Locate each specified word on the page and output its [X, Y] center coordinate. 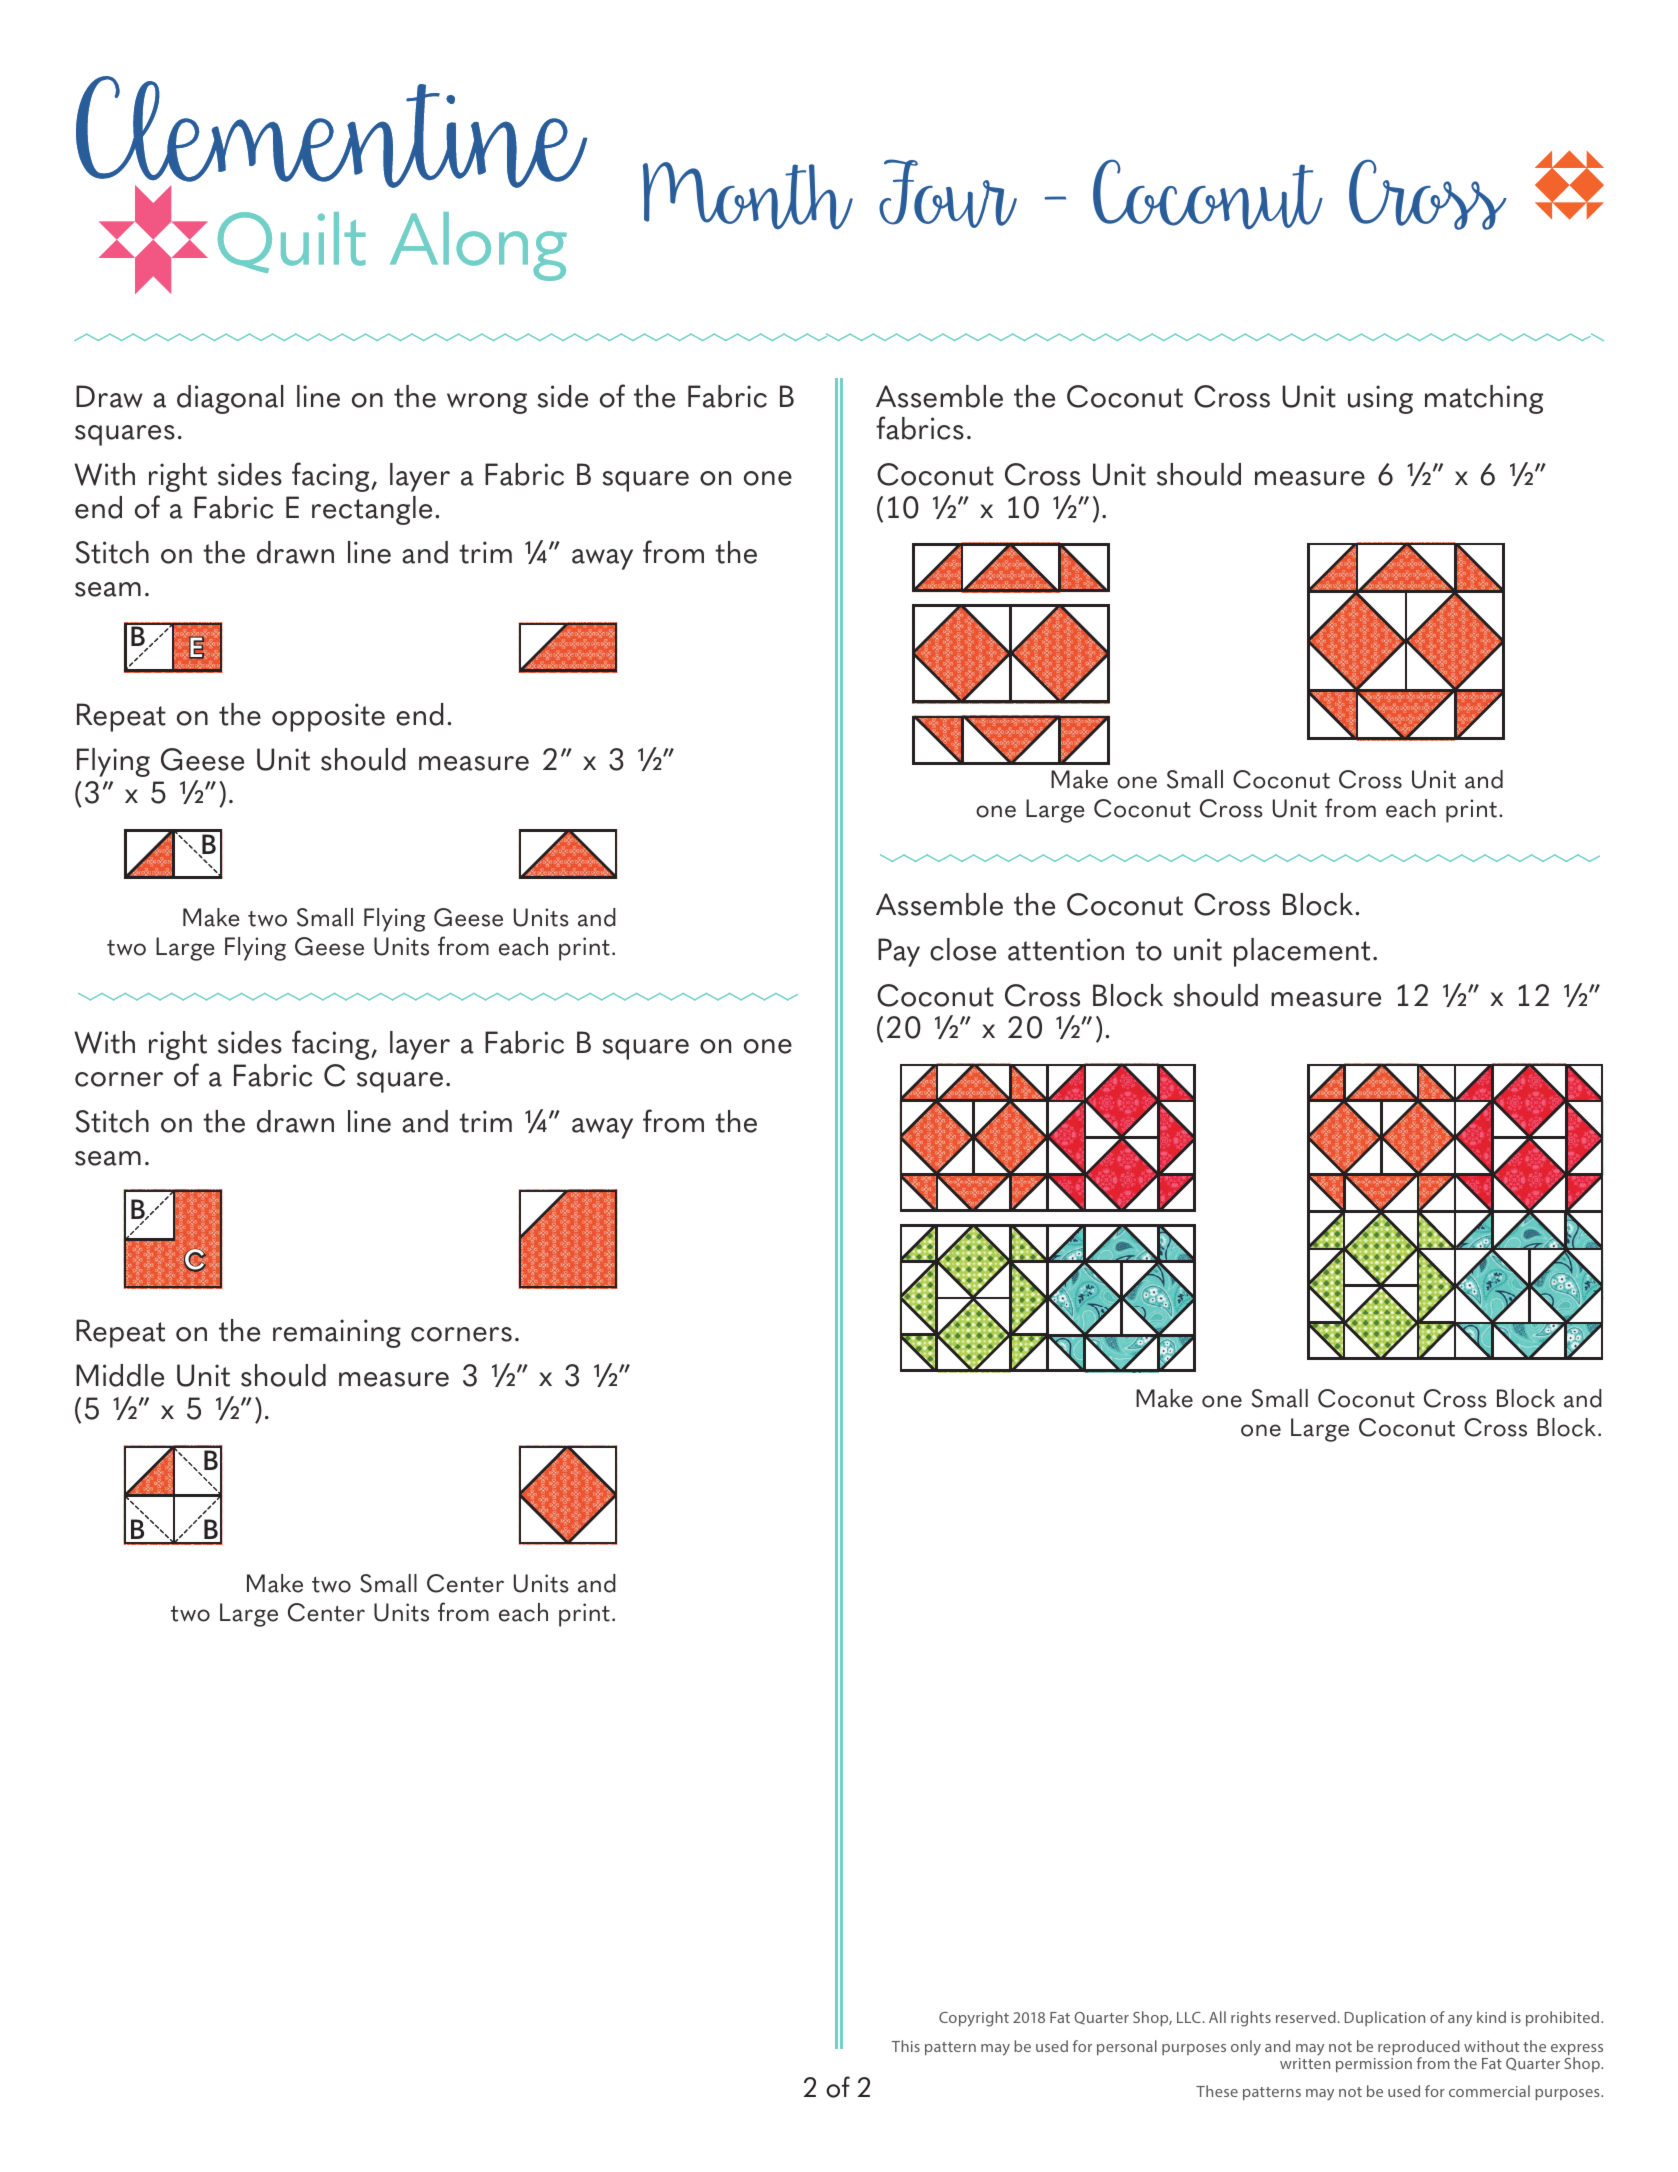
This [906, 2046]
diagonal [230, 399]
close [963, 949]
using [1380, 399]
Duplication [1385, 2018]
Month [748, 196]
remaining [337, 1333]
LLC [1189, 2017]
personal [1127, 2047]
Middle [120, 1375]
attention [1066, 949]
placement [1302, 952]
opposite [328, 717]
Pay [899, 952]
